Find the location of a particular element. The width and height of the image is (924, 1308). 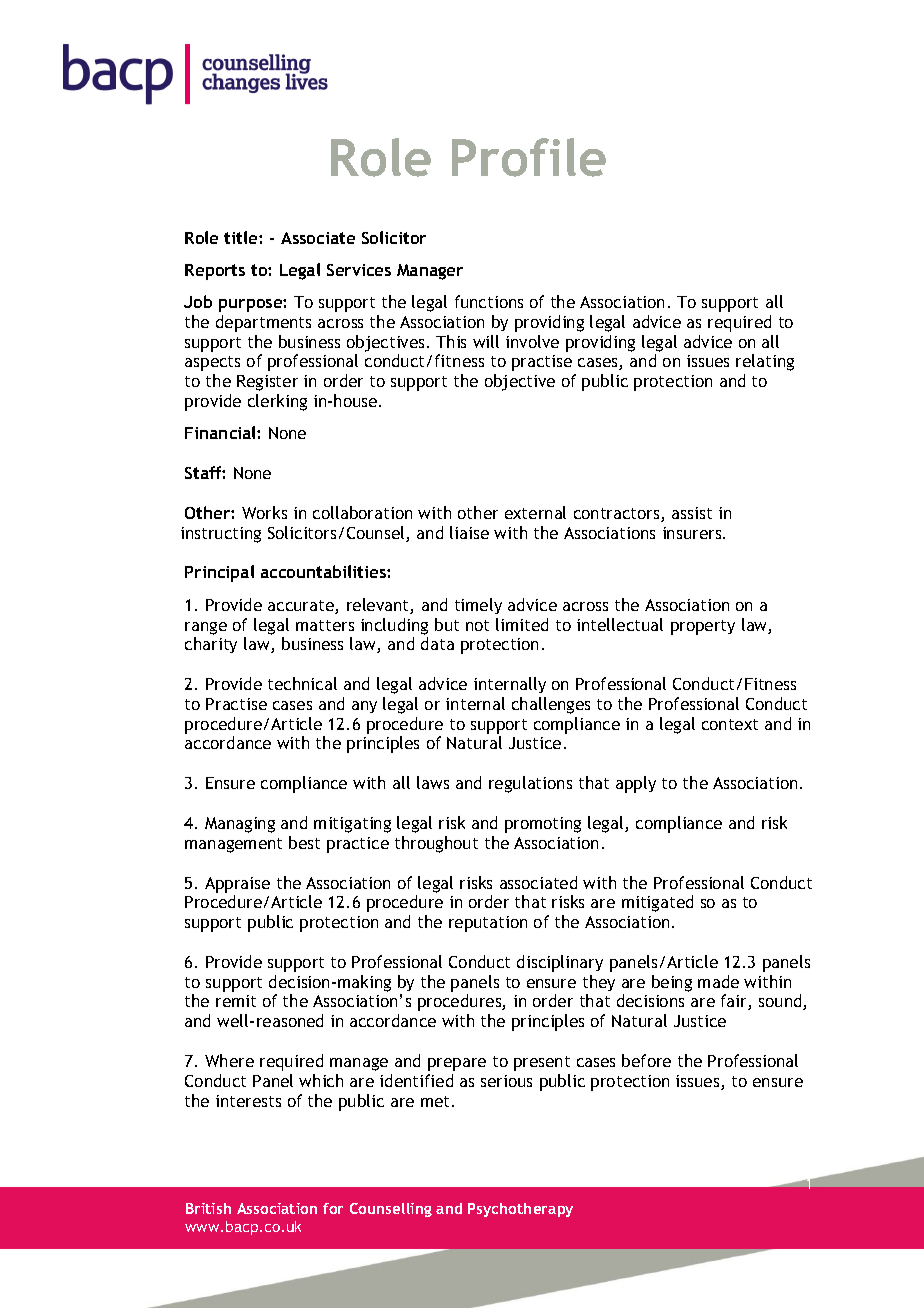

title is located at coordinates (242, 237).
